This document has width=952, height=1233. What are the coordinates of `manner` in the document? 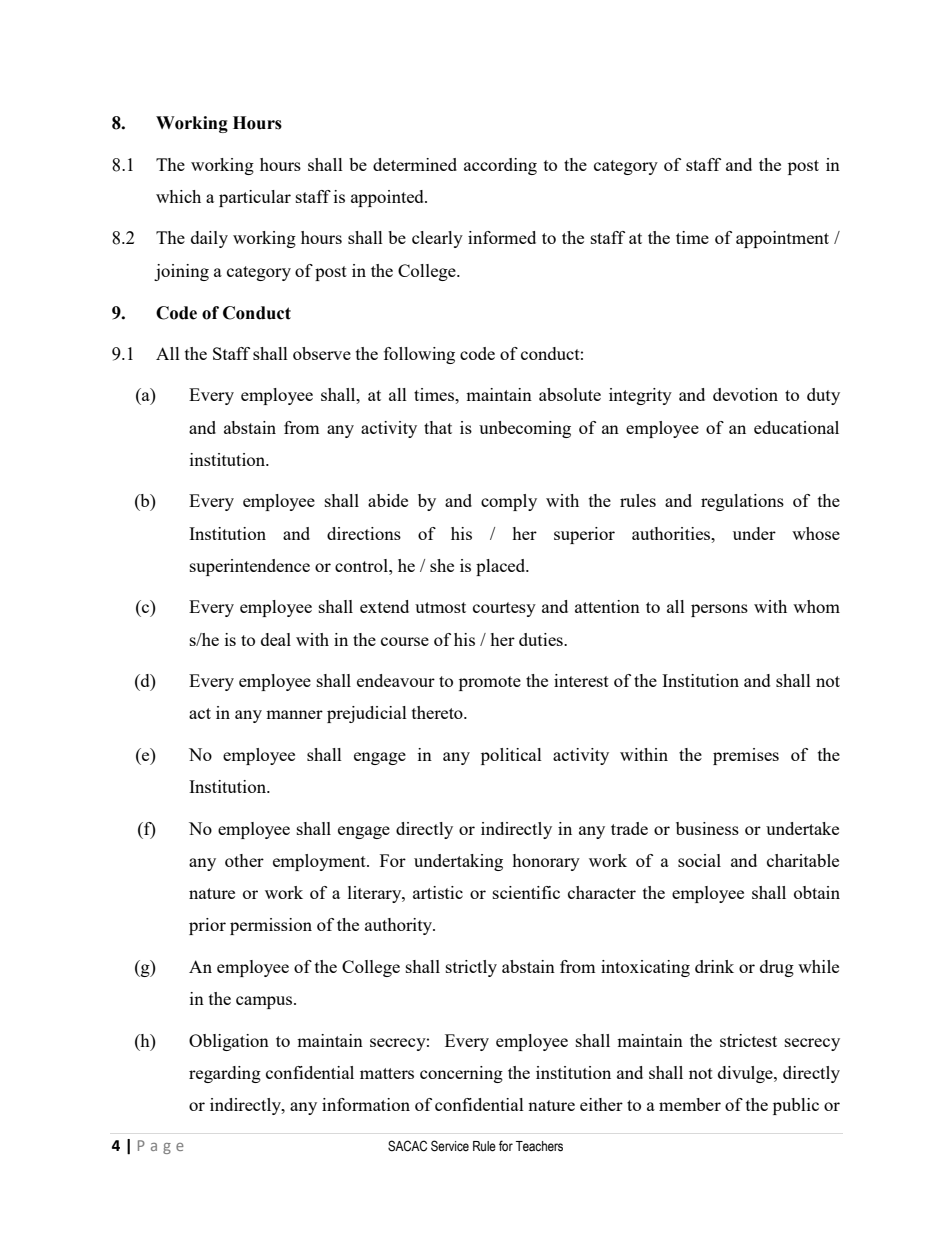 It's located at (294, 714).
